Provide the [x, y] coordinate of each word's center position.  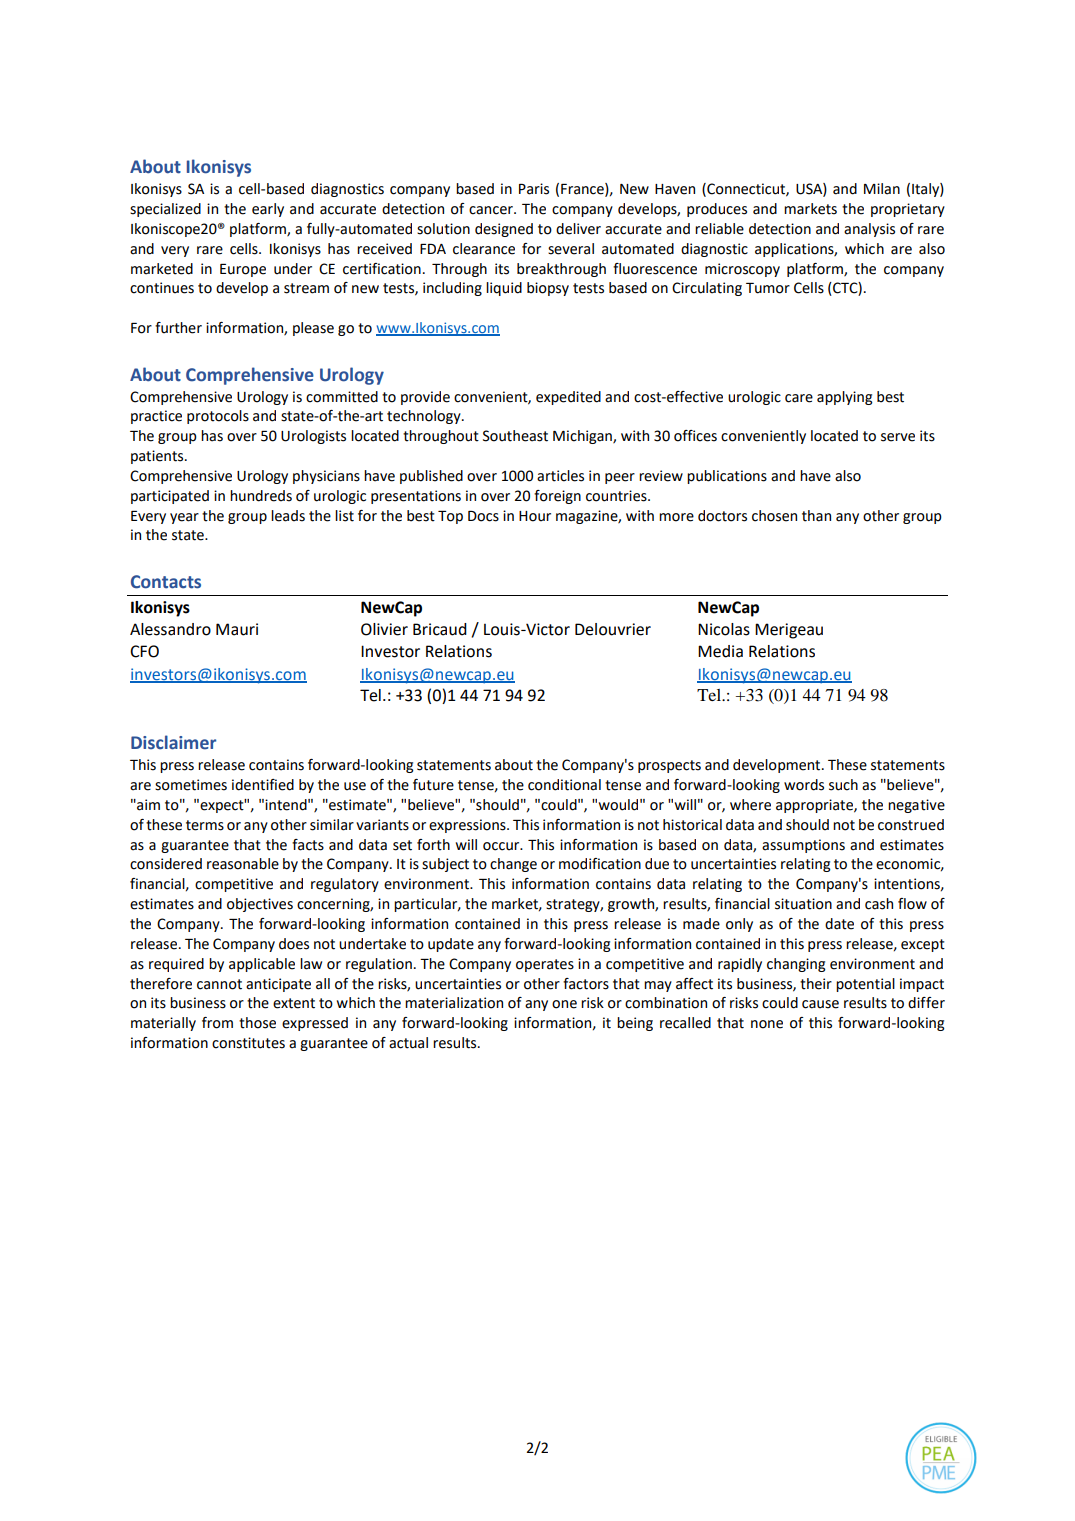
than [816, 516]
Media [720, 651]
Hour [535, 516]
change [513, 865]
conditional [564, 785]
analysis [869, 230]
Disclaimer [173, 742]
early [268, 210]
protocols [218, 417]
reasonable [243, 864]
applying [845, 398]
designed [504, 230]
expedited [568, 398]
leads [288, 516]
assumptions [803, 846]
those [257, 1023]
